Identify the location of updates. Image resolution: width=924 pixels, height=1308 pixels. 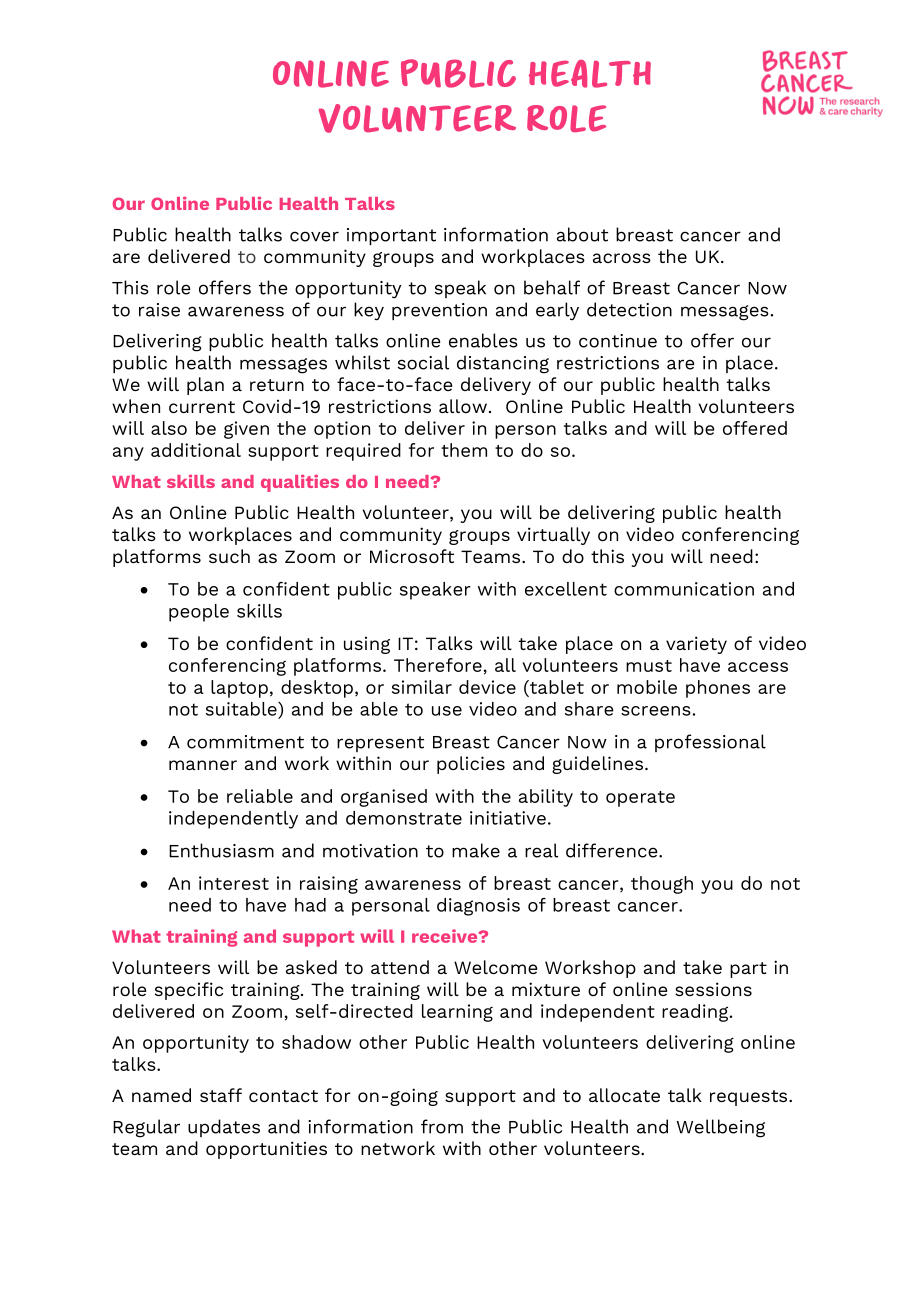
(224, 1128).
